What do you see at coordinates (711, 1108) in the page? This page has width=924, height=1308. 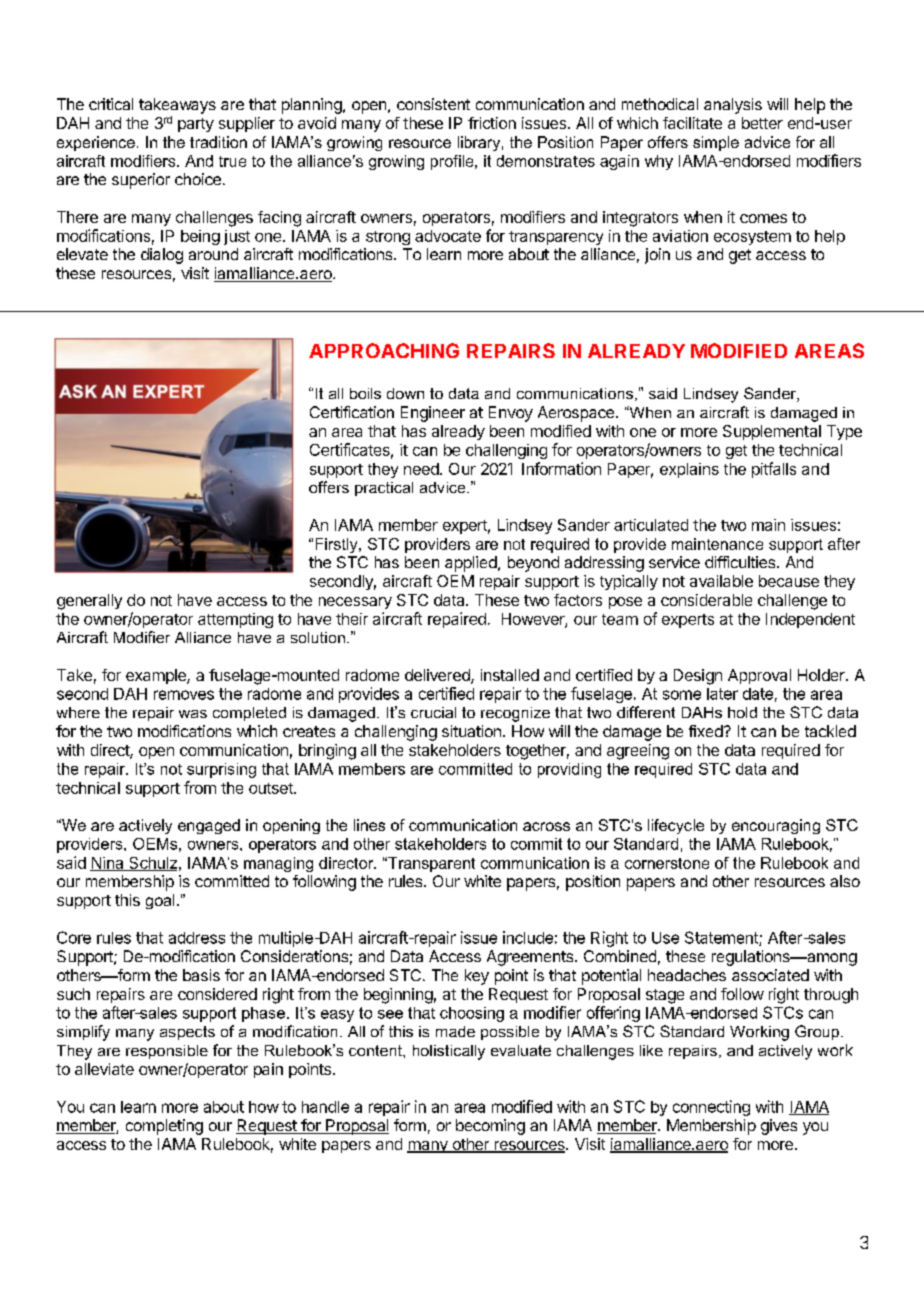 I see `connecting` at bounding box center [711, 1108].
